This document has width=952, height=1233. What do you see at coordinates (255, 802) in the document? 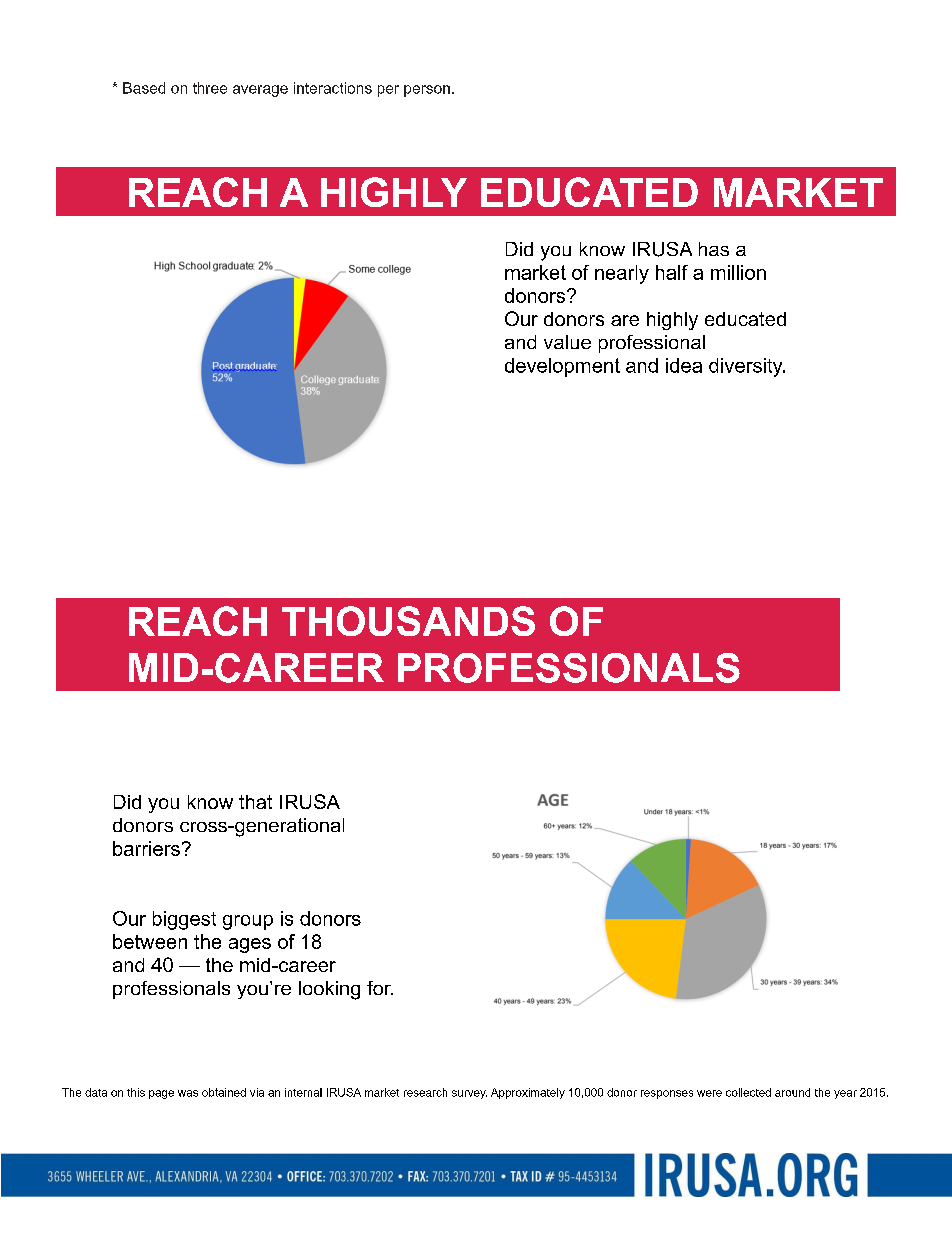
I see `that` at bounding box center [255, 802].
